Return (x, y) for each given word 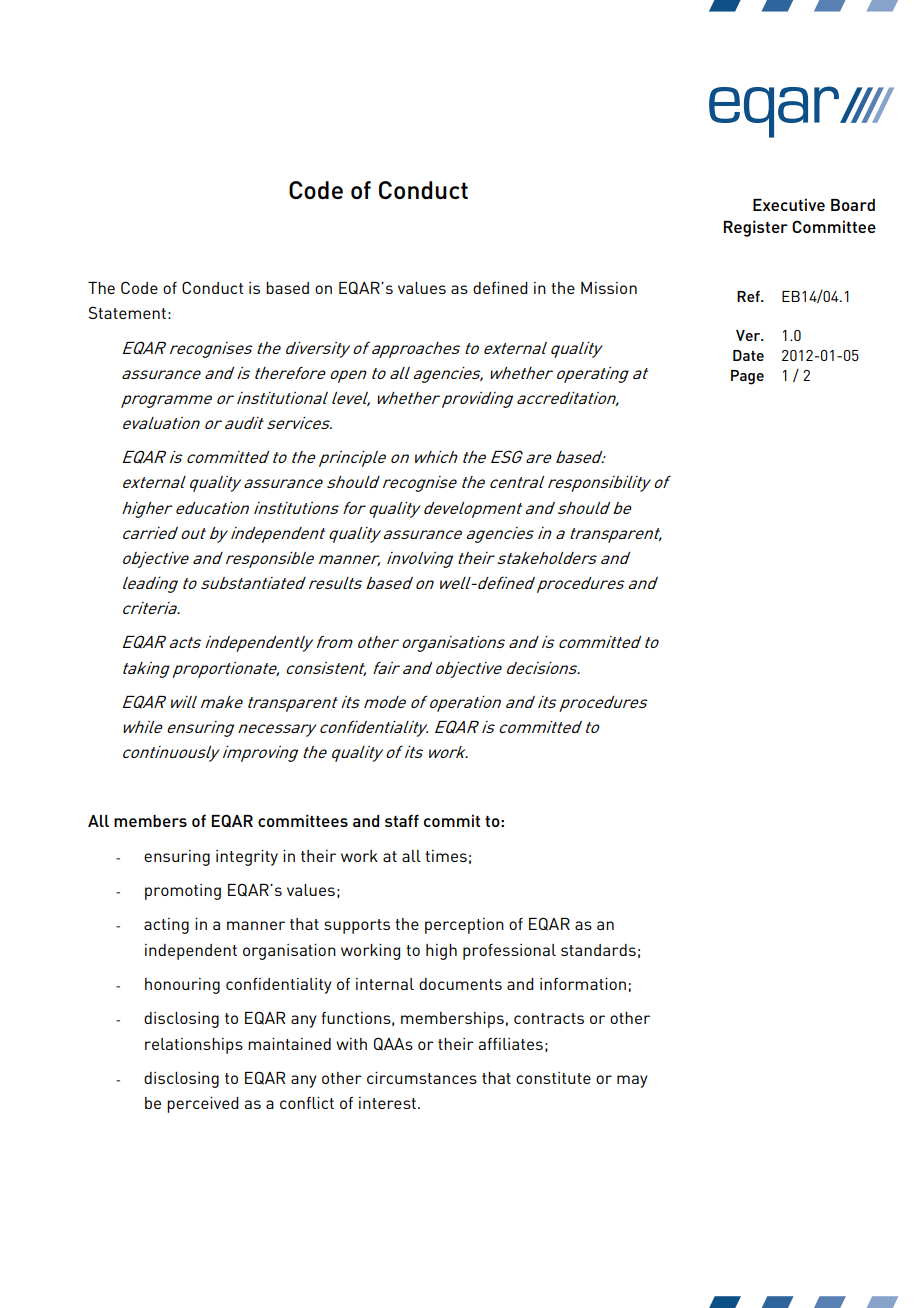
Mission (609, 288)
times (446, 856)
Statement (127, 312)
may (632, 1081)
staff (402, 820)
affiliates (510, 1044)
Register (756, 228)
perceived (203, 1105)
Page (747, 377)
